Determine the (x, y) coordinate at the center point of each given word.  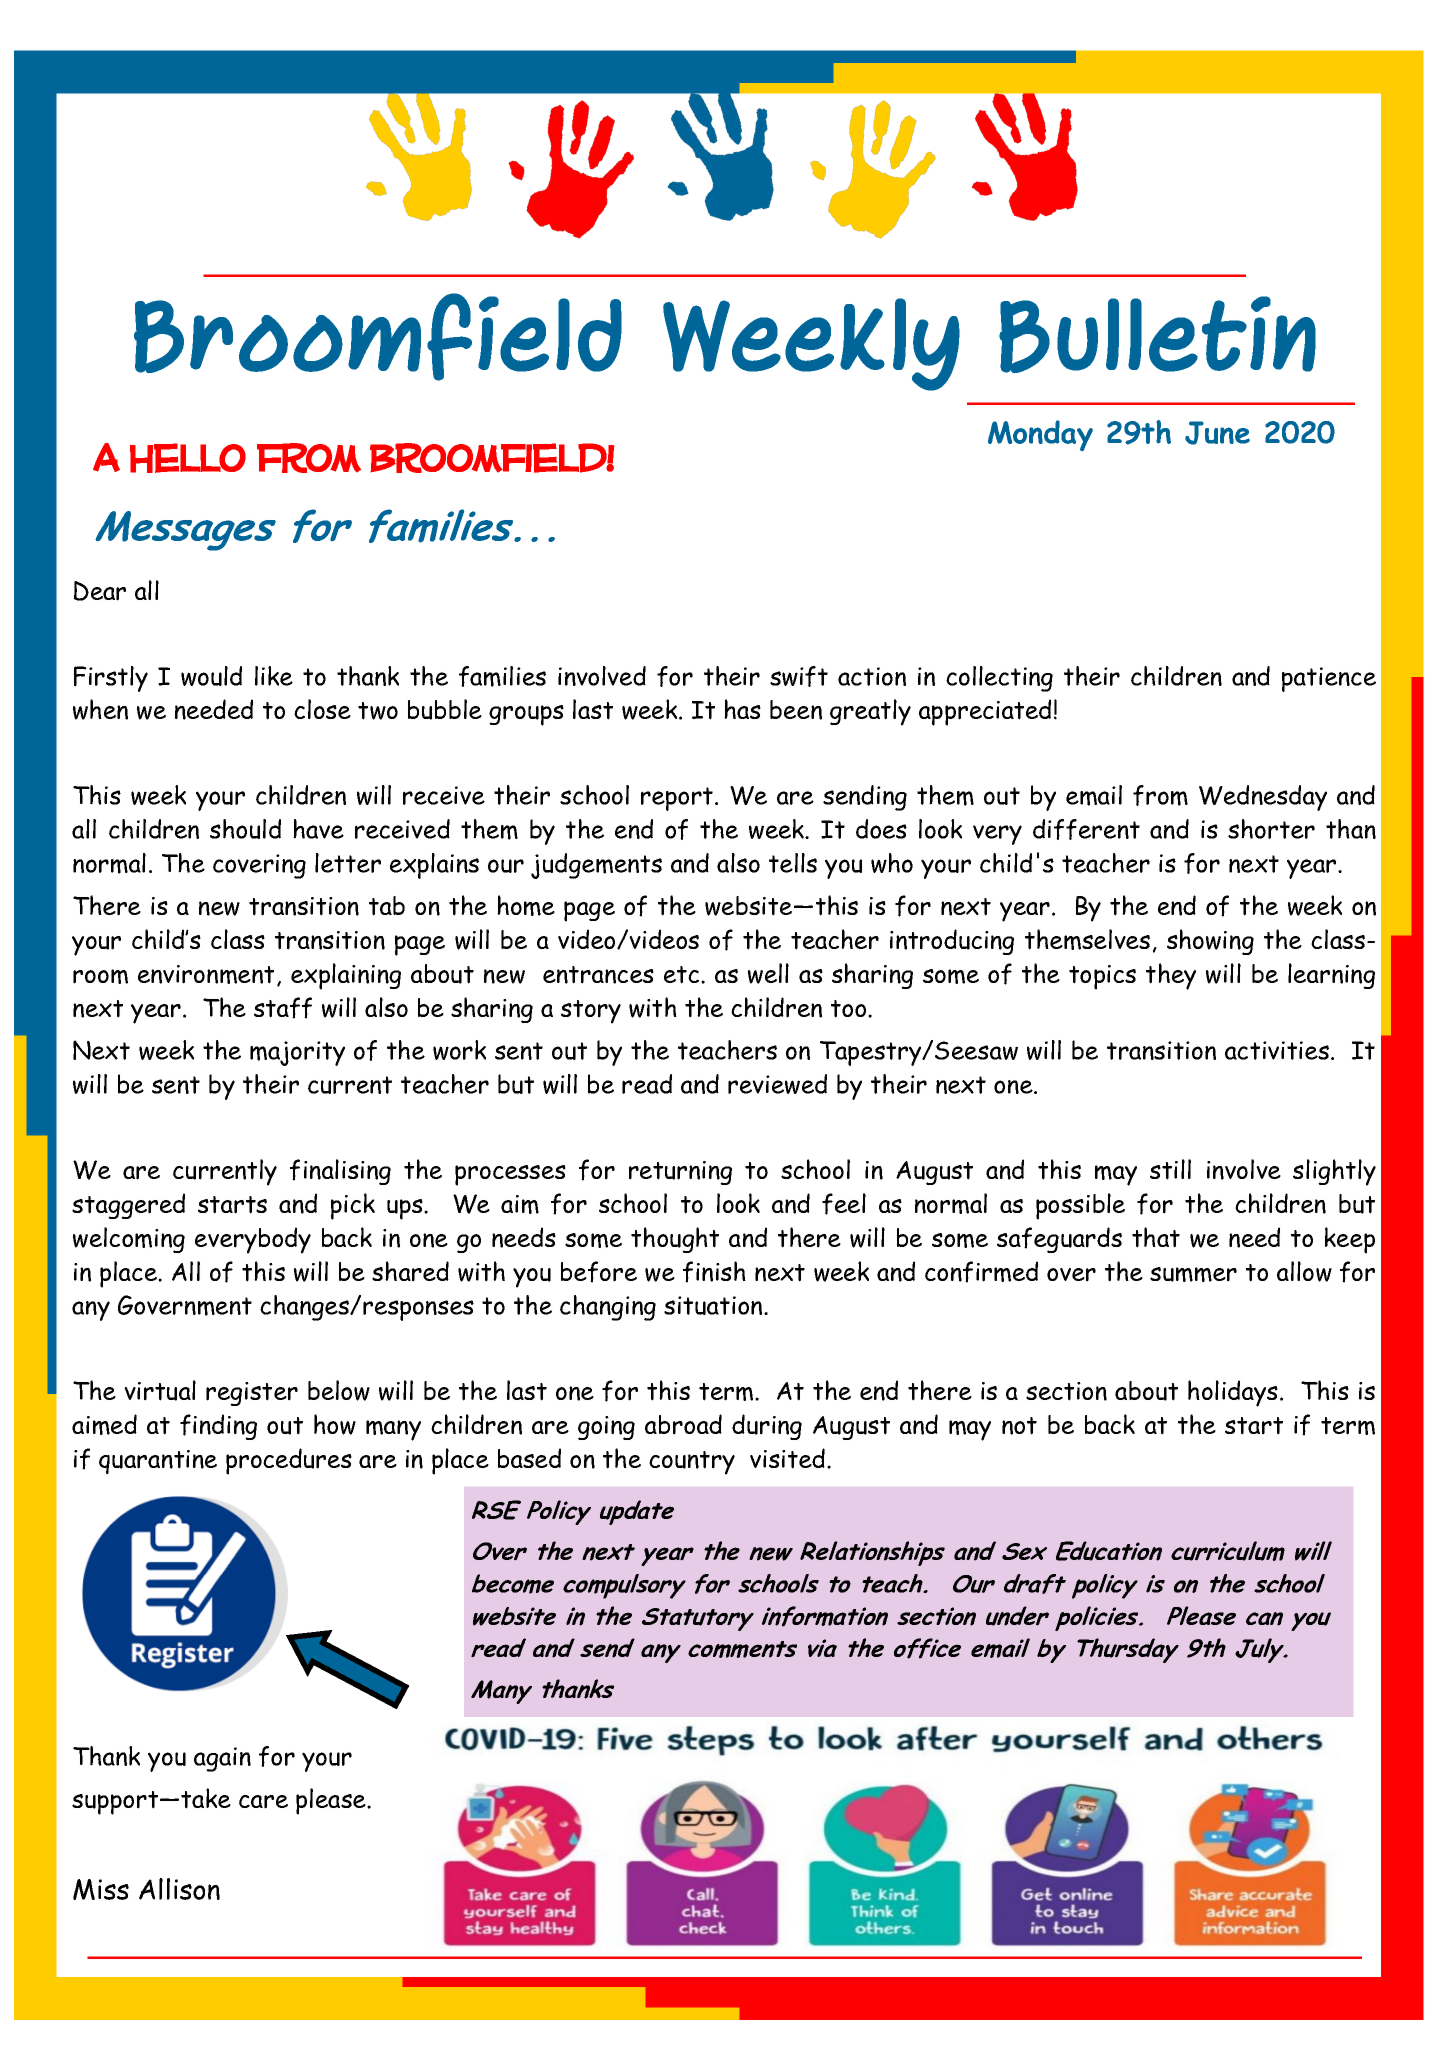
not (1019, 1426)
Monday (1040, 435)
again (222, 1759)
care (263, 1802)
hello (188, 458)
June (1217, 433)
